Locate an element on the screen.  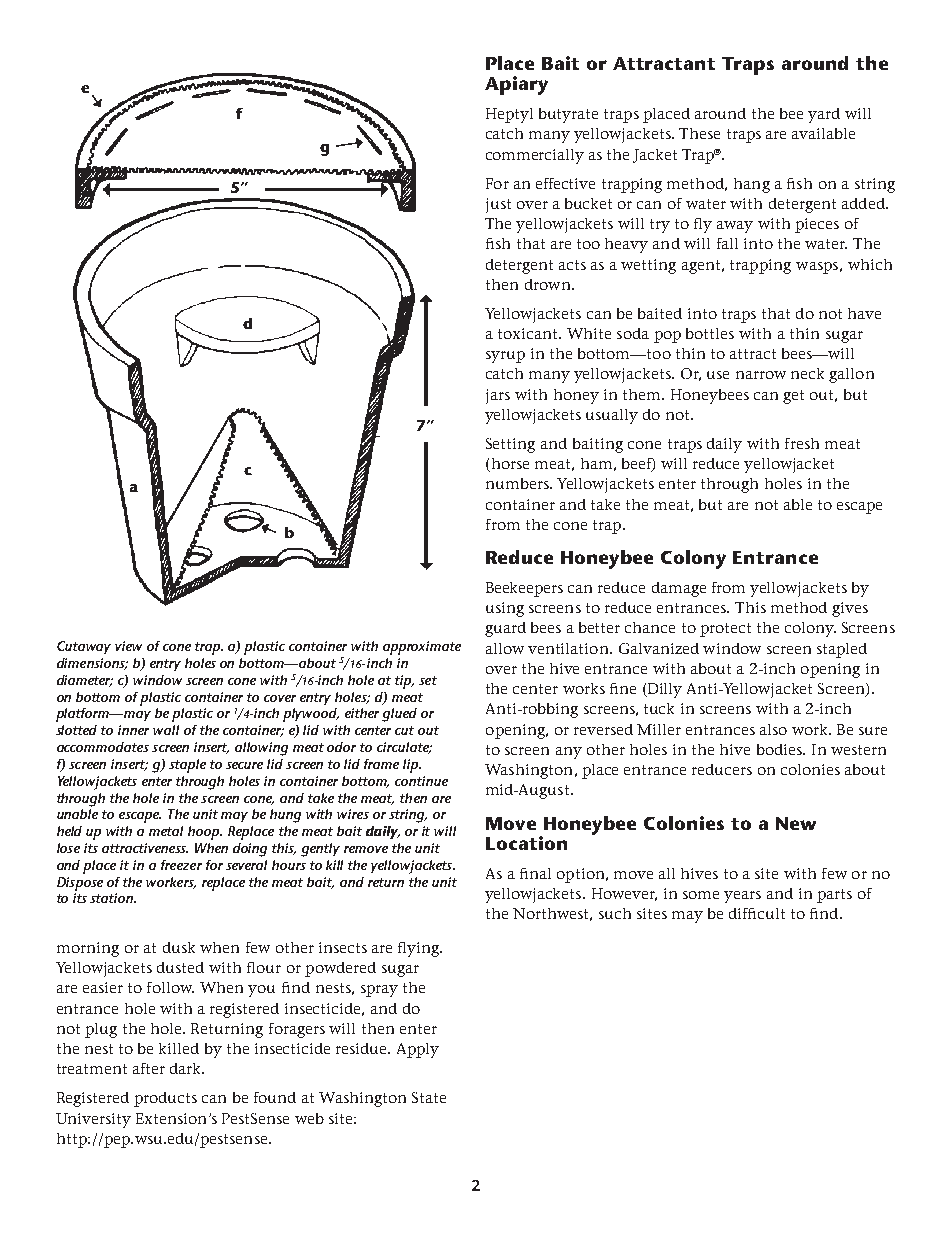
State is located at coordinates (429, 1097).
